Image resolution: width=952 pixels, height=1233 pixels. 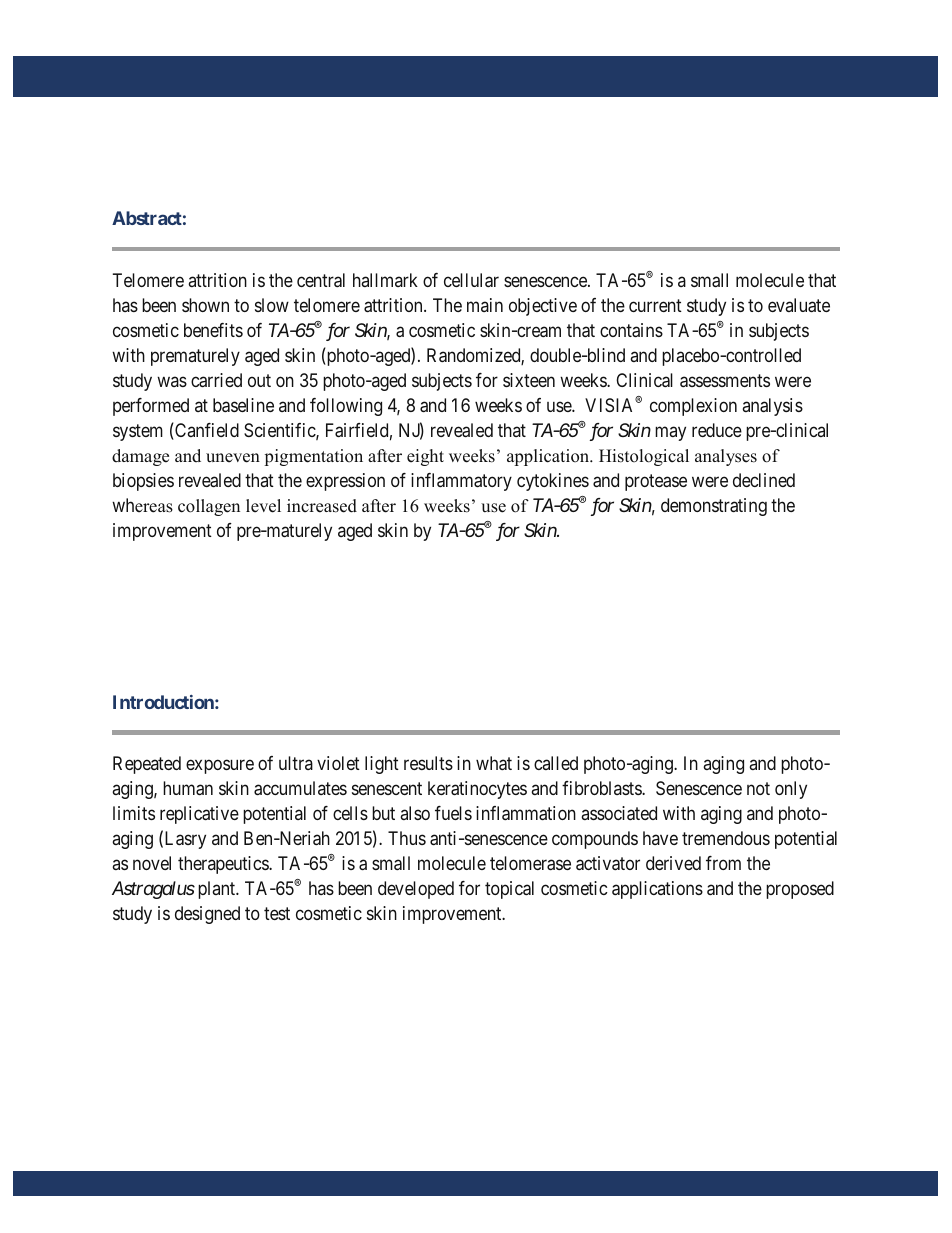 What do you see at coordinates (509, 890) in the screenshot?
I see `topical` at bounding box center [509, 890].
